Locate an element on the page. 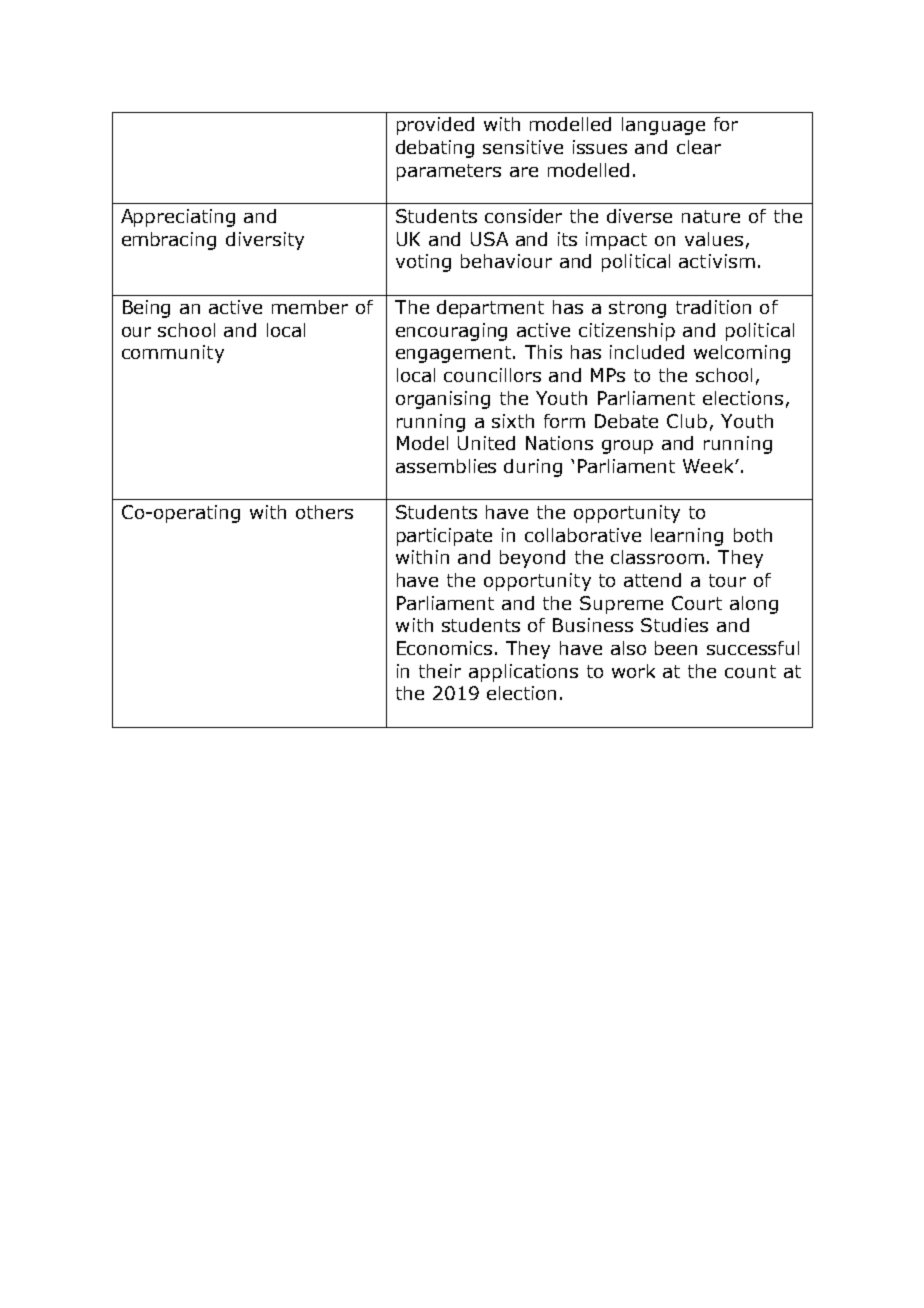 The image size is (924, 1308). encouraging is located at coordinates (451, 332).
